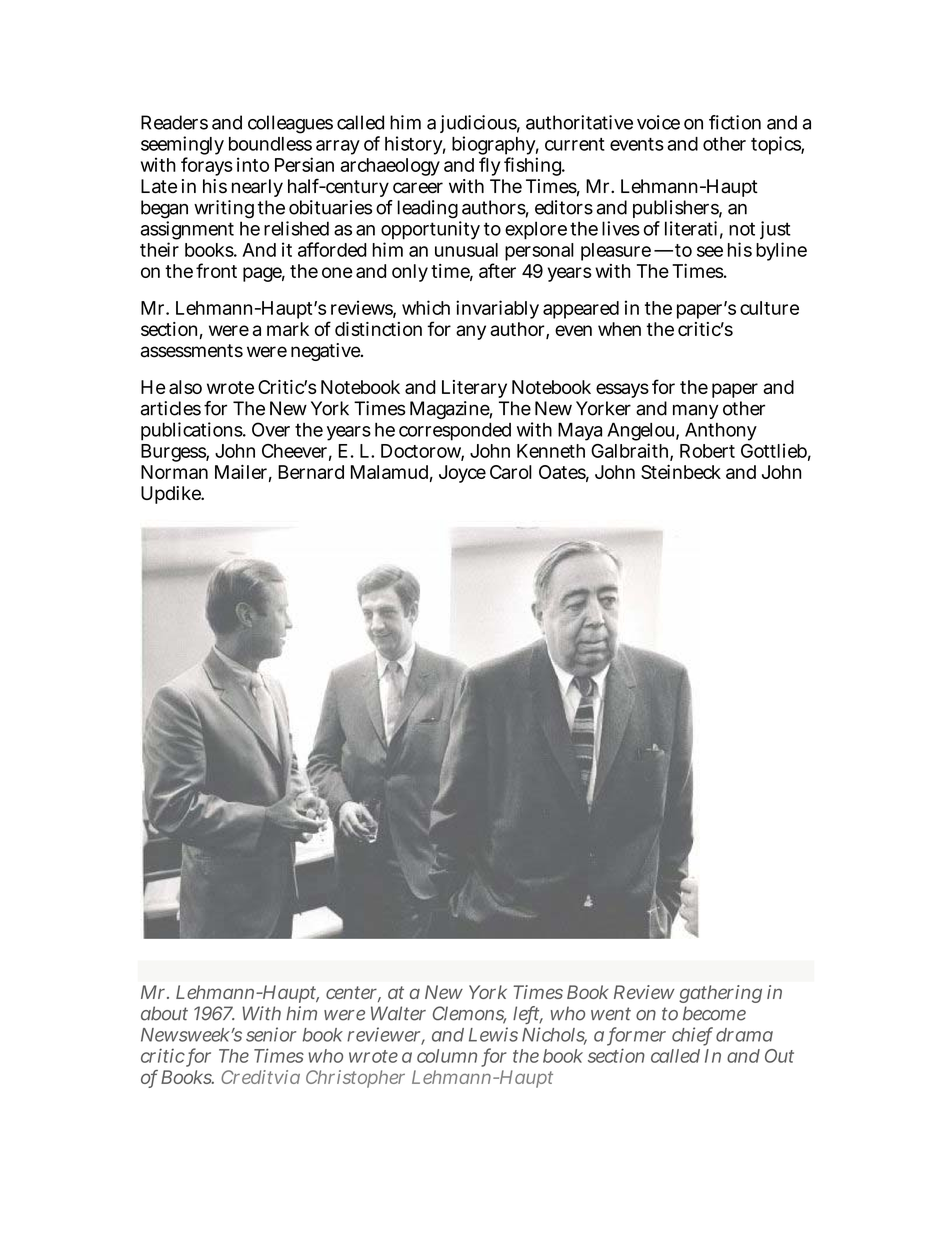 The width and height of the image is (952, 1233). Describe the element at coordinates (692, 1035) in the image. I see `chief` at that location.
